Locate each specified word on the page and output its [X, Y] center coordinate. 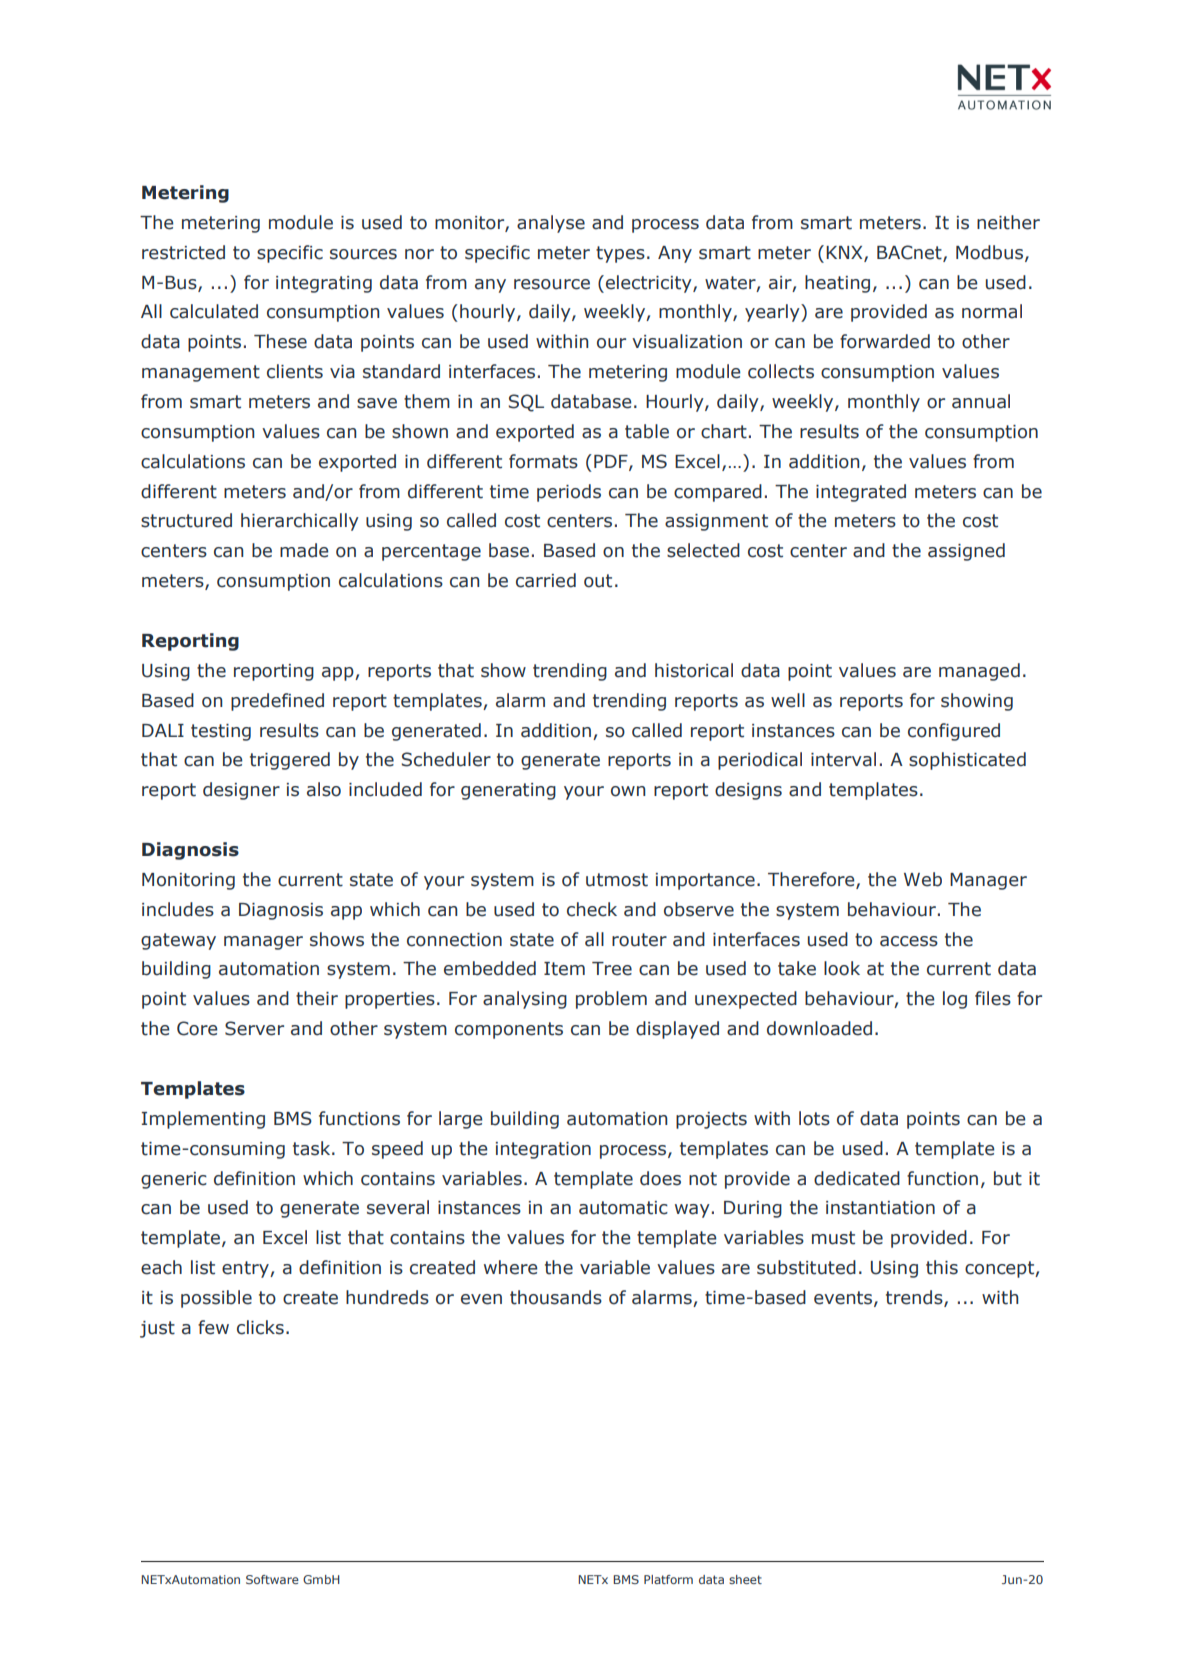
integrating [324, 284]
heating [837, 284]
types [620, 254]
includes [178, 909]
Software [272, 1579]
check [592, 909]
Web [923, 879]
